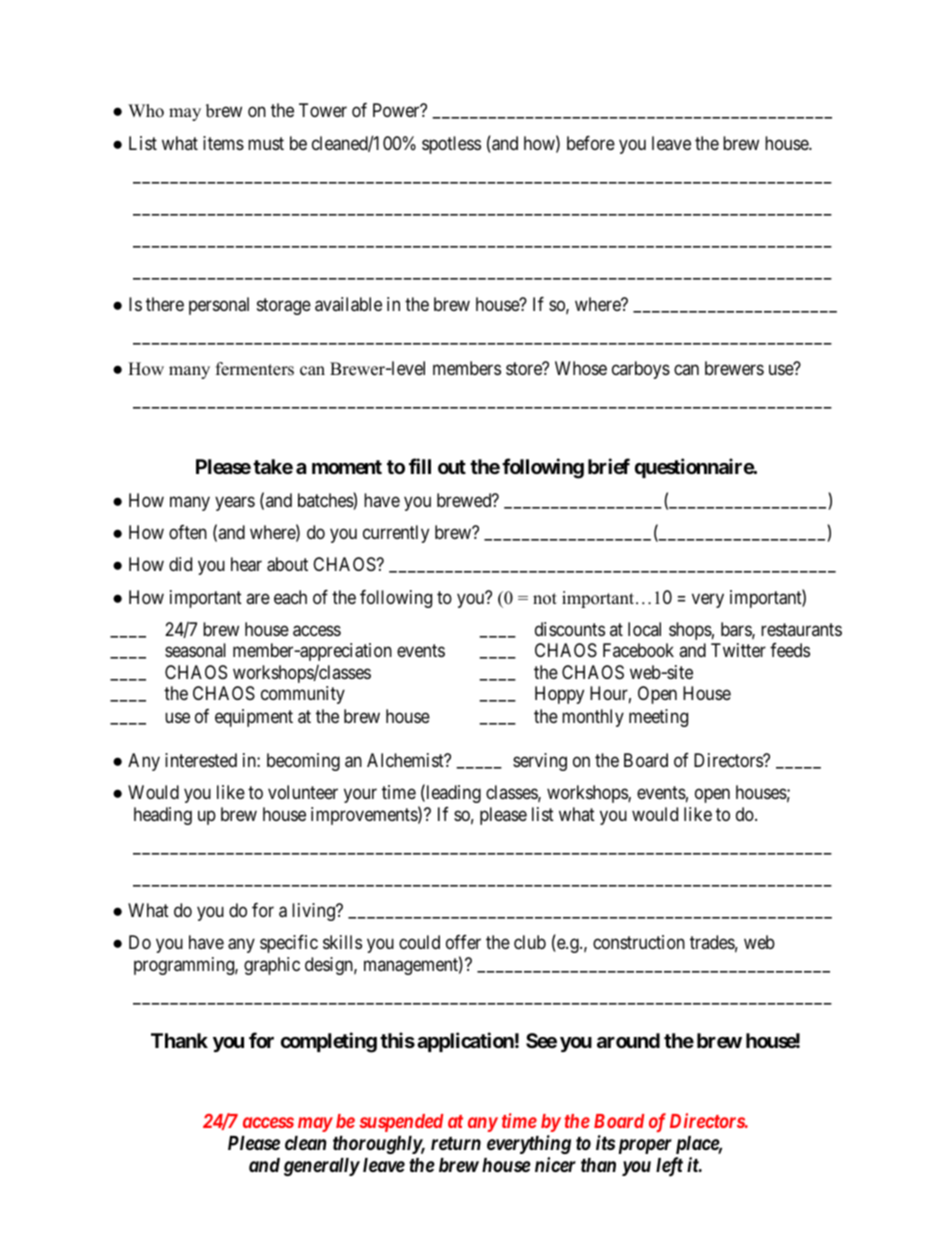  Describe the element at coordinates (272, 966) in the screenshot. I see `graphic` at that location.
